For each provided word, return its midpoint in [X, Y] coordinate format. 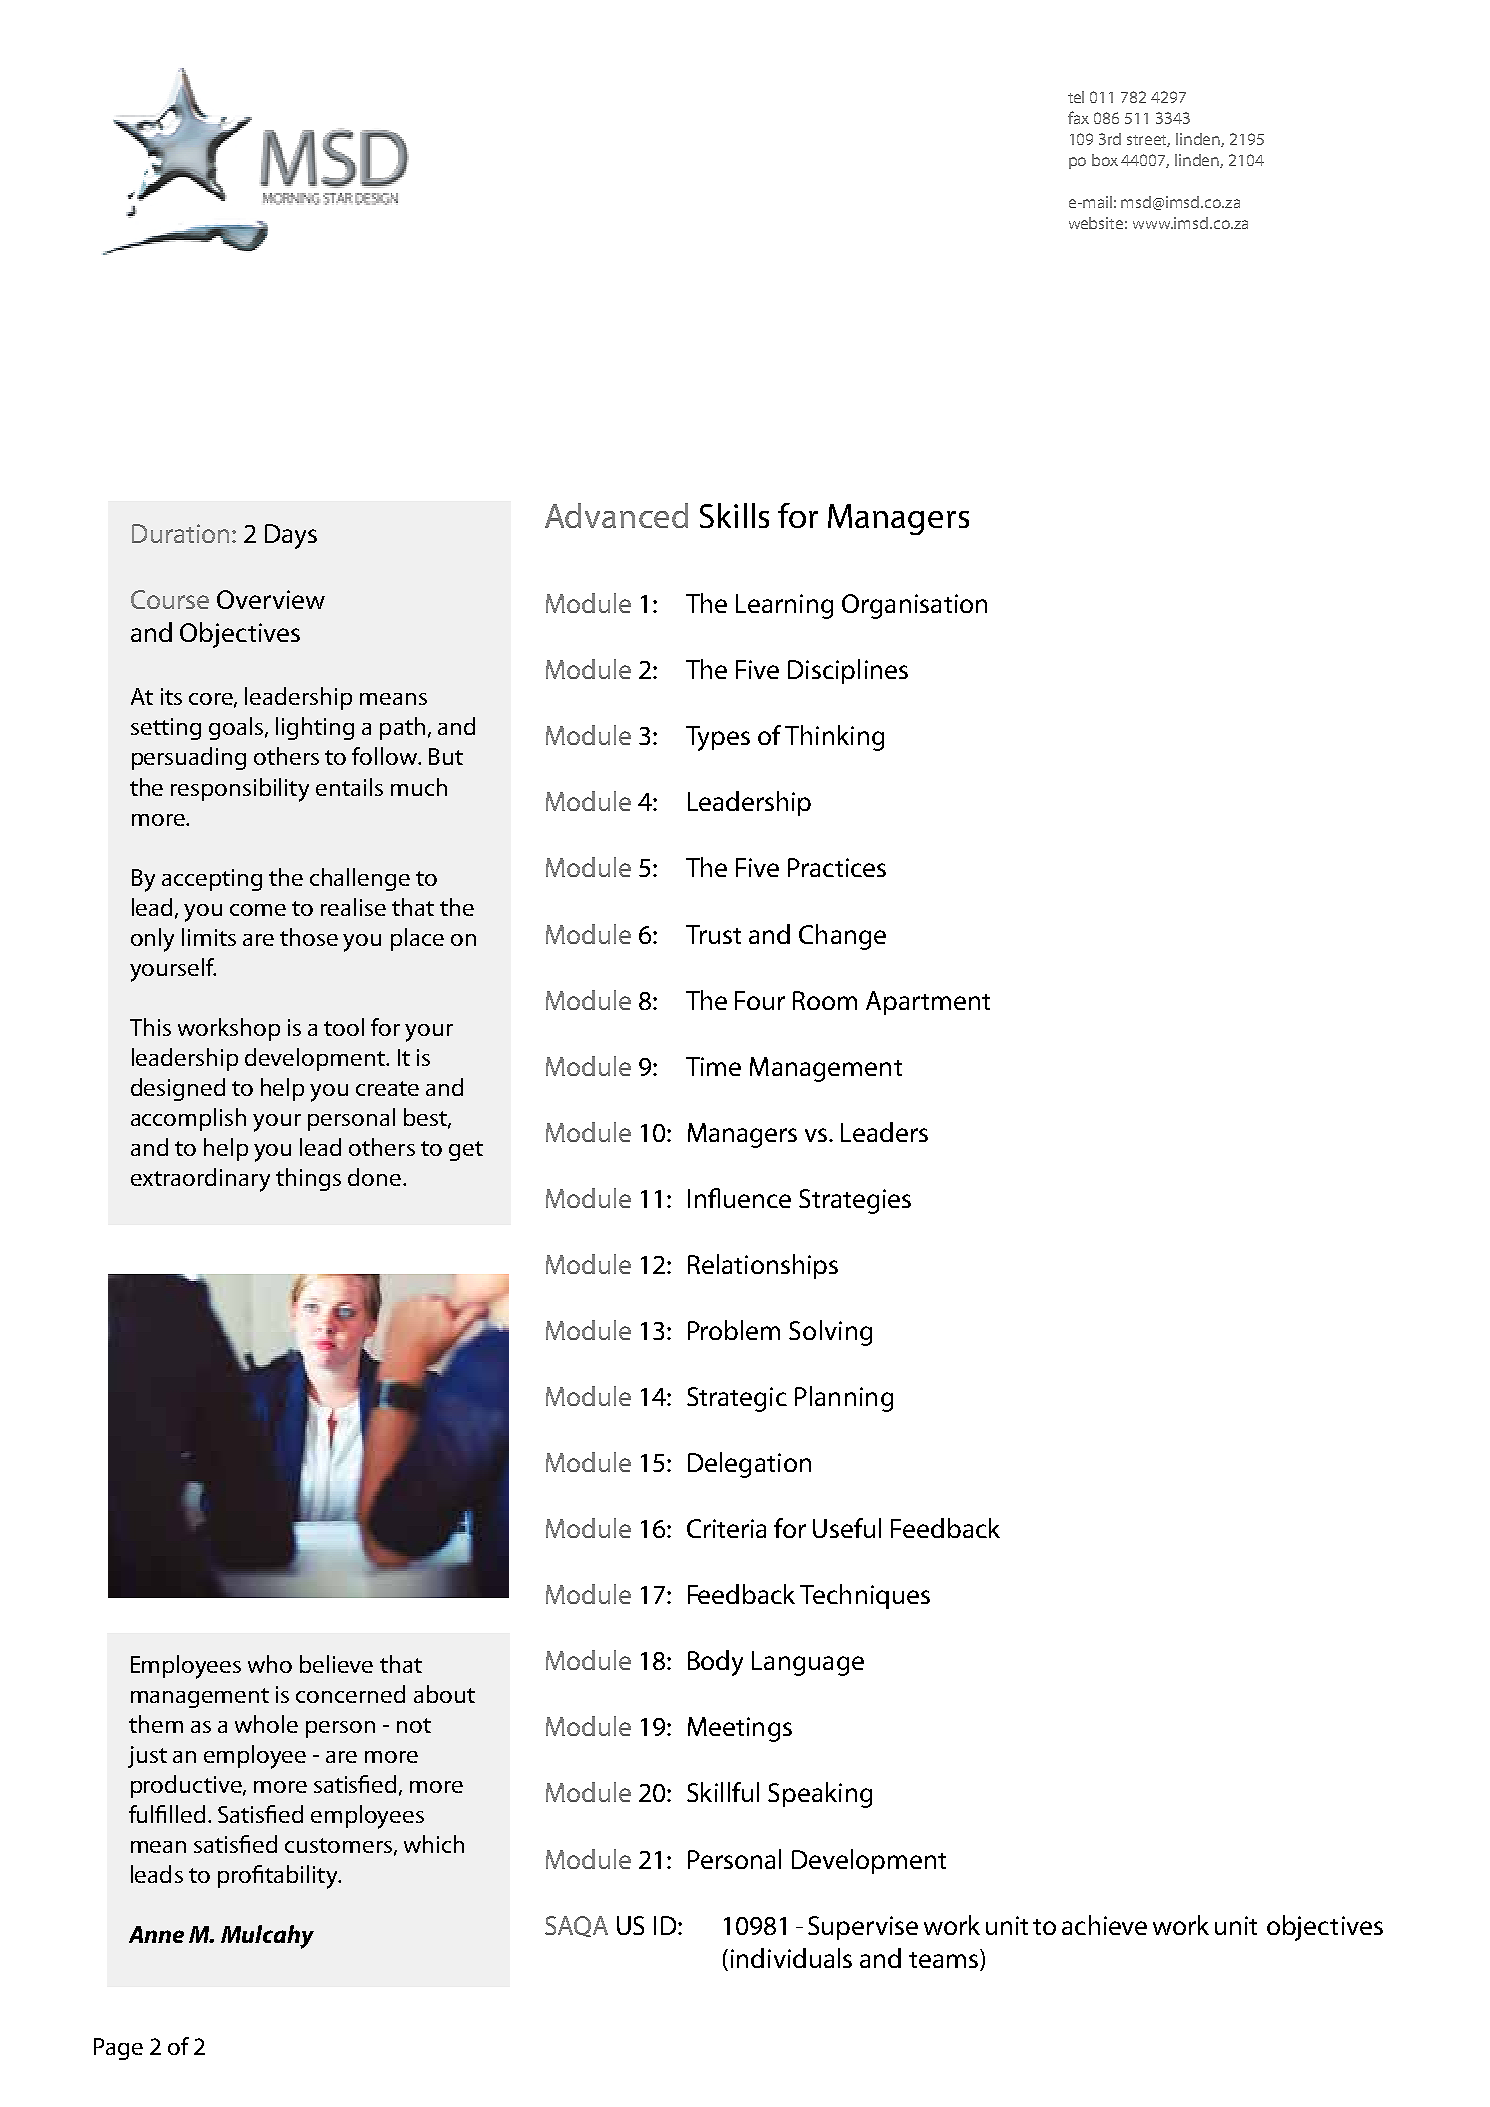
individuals [791, 1958]
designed [178, 1089]
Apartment [928, 1003]
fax [1078, 117]
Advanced [616, 515]
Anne [156, 1934]
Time [713, 1066]
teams [945, 1958]
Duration [180, 533]
